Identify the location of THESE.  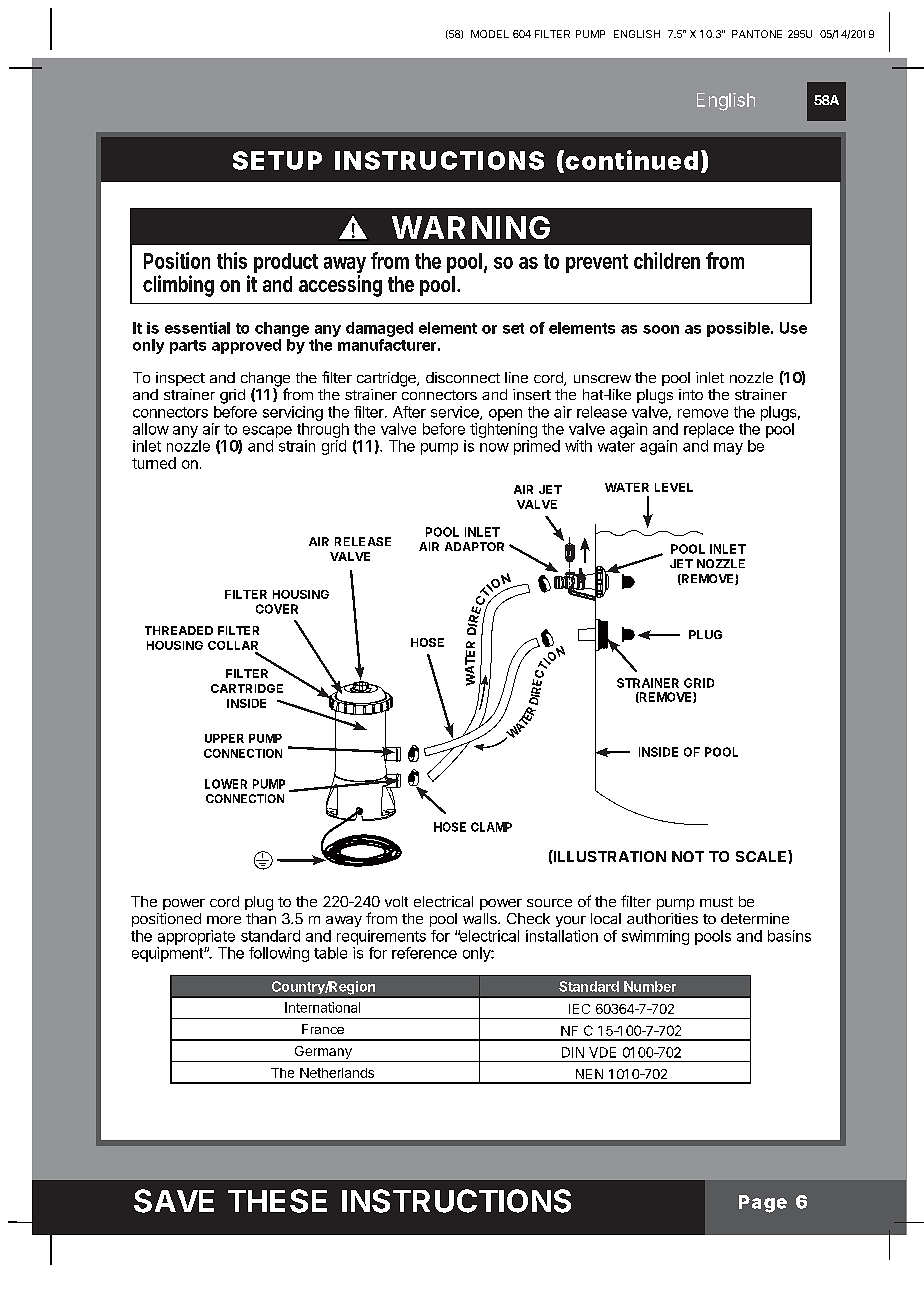
(277, 1201).
